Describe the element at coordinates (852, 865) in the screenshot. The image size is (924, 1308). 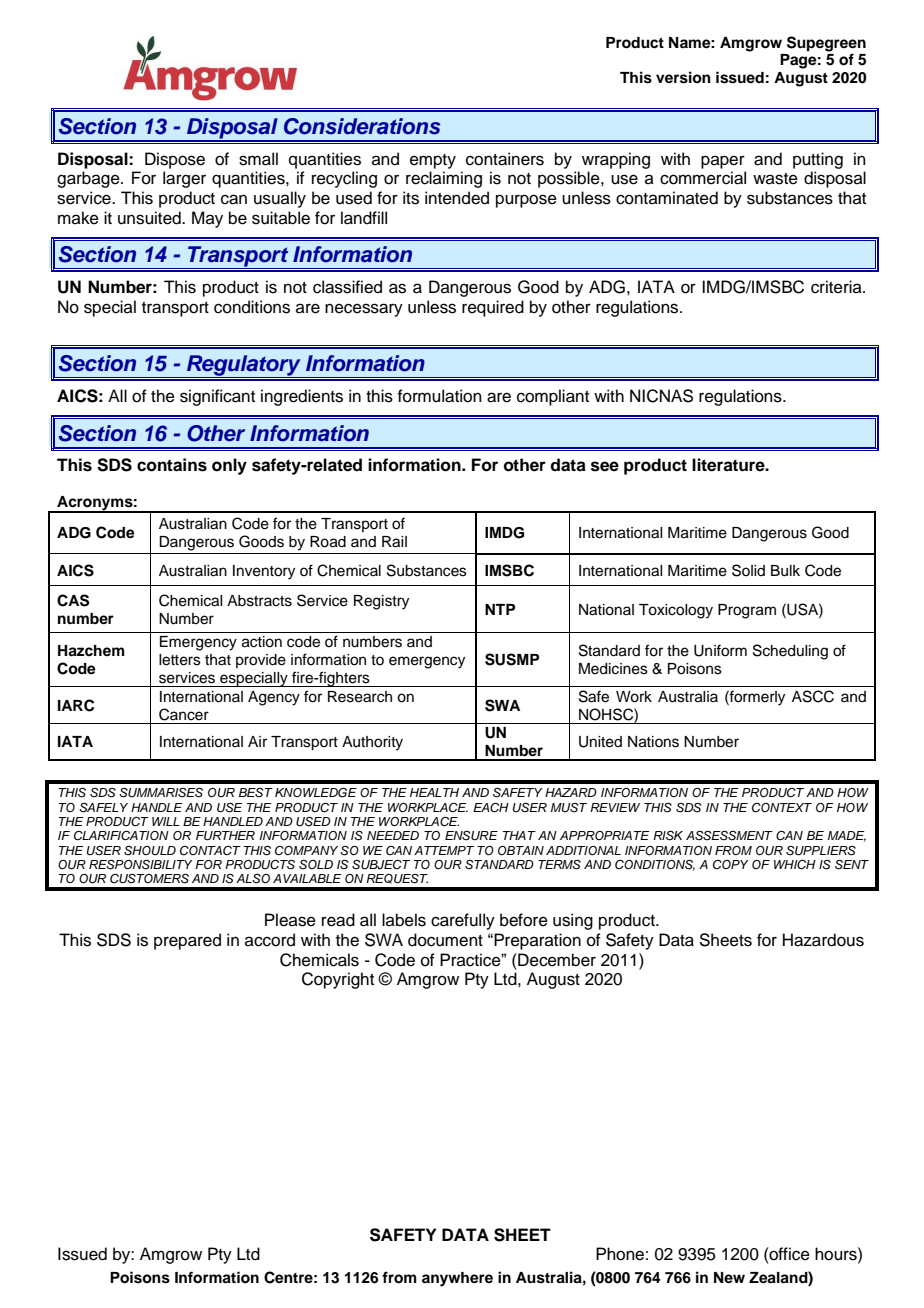
I see `SENT` at that location.
